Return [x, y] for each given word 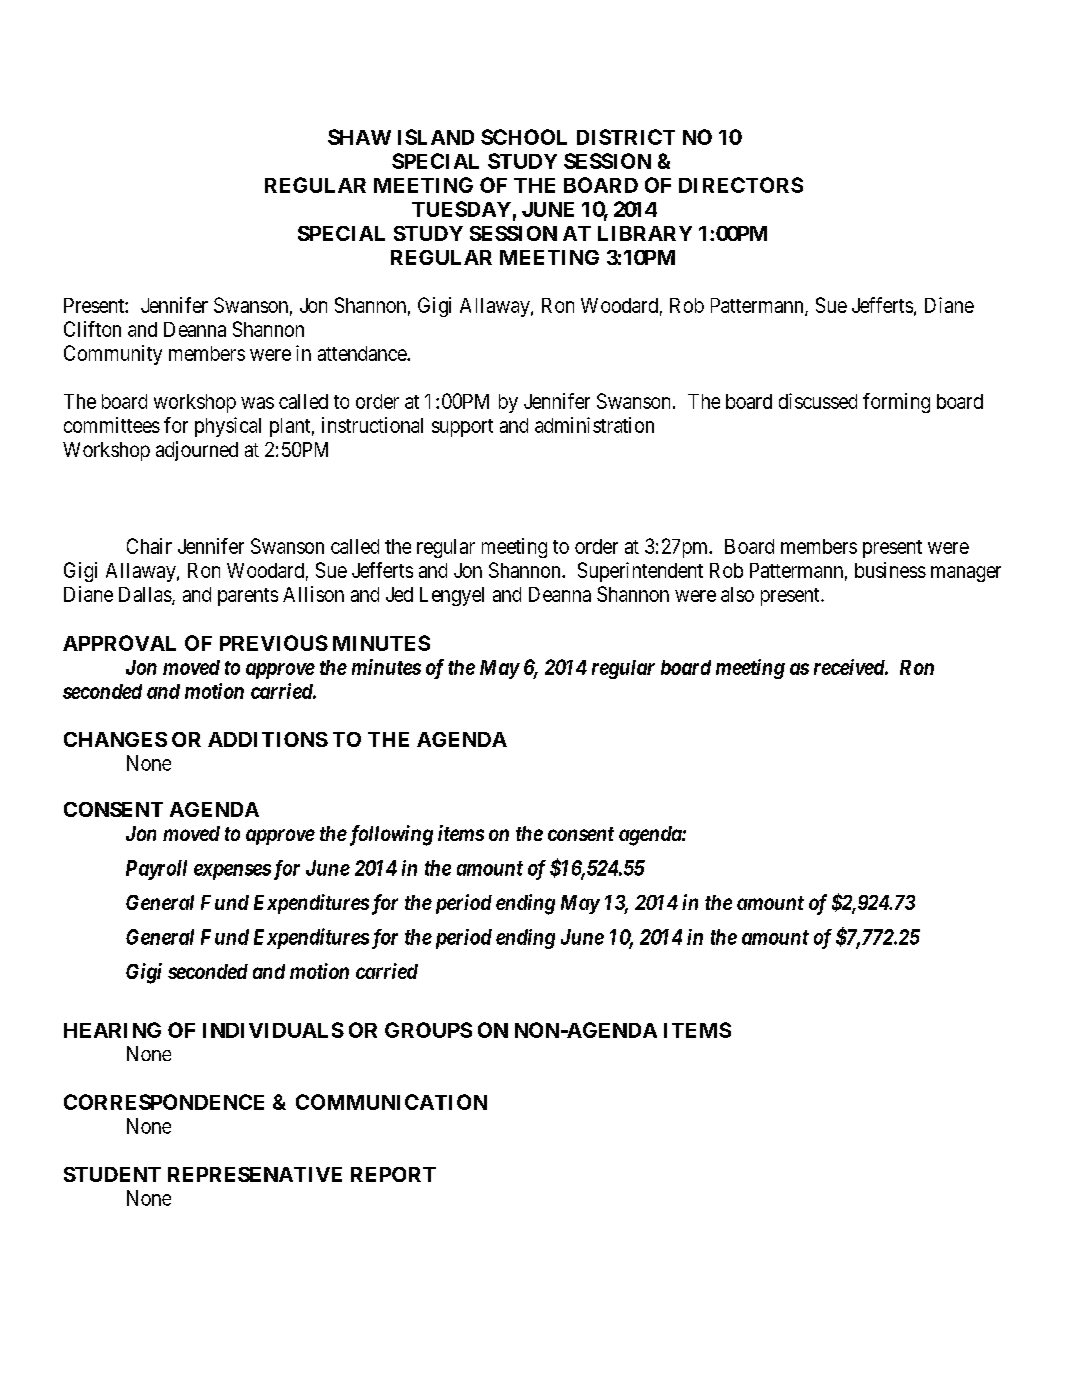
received [850, 667]
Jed [399, 594]
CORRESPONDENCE [164, 1102]
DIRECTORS [741, 185]
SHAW [359, 137]
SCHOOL [524, 137]
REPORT [393, 1174]
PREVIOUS [274, 643]
